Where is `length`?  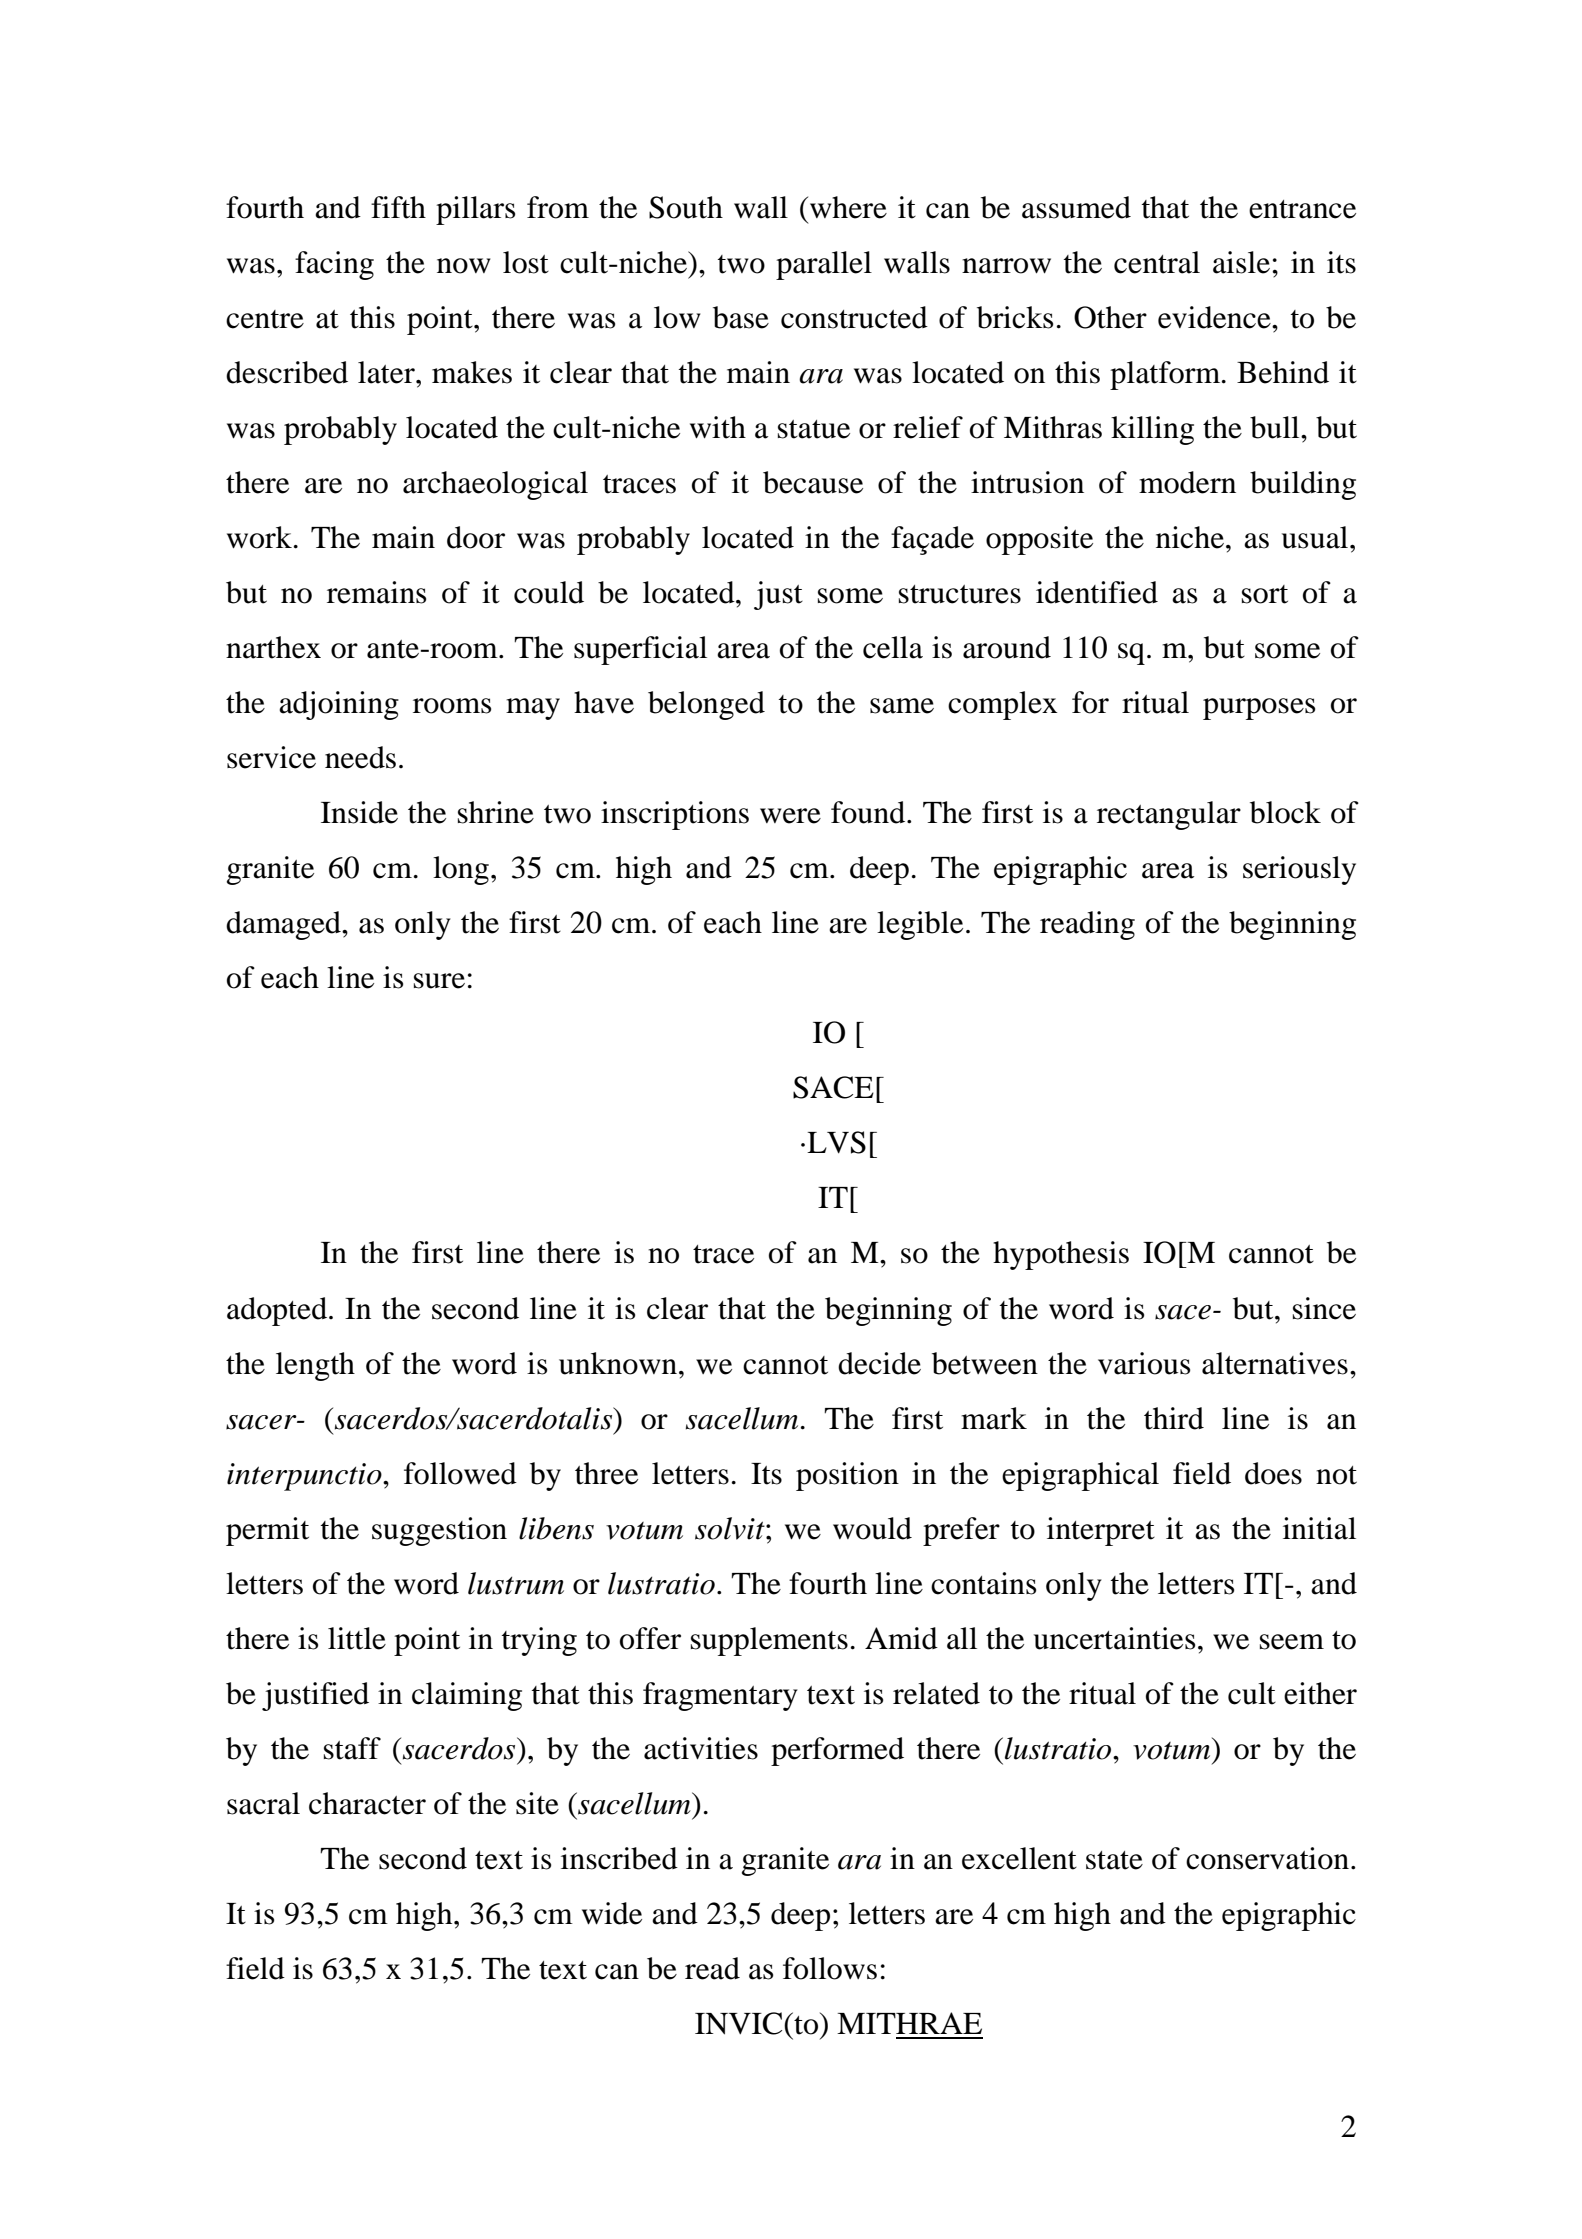
length is located at coordinates (315, 1366).
